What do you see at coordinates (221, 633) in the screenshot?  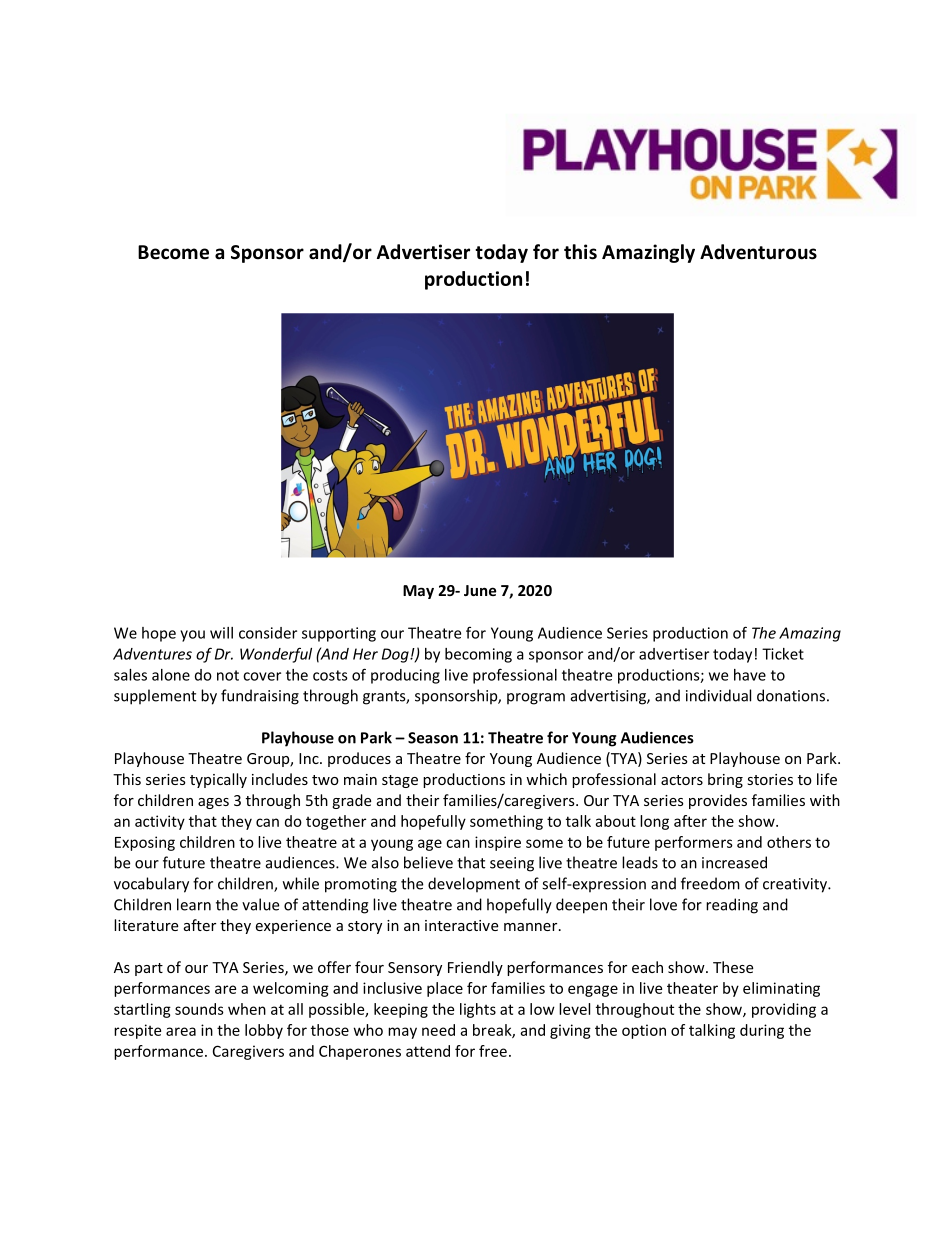 I see `will` at bounding box center [221, 633].
